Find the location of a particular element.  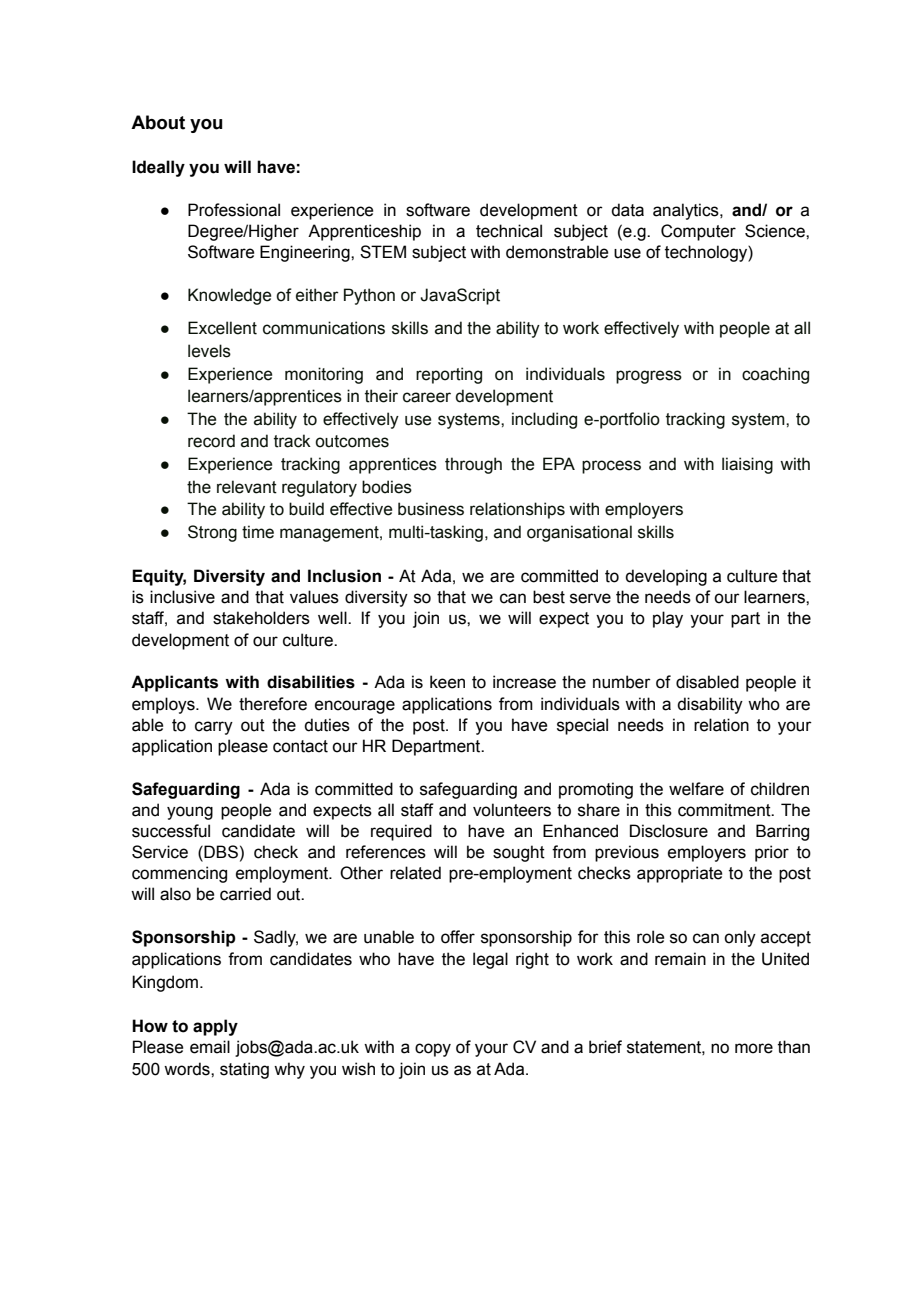

inclusive is located at coordinates (182, 597).
